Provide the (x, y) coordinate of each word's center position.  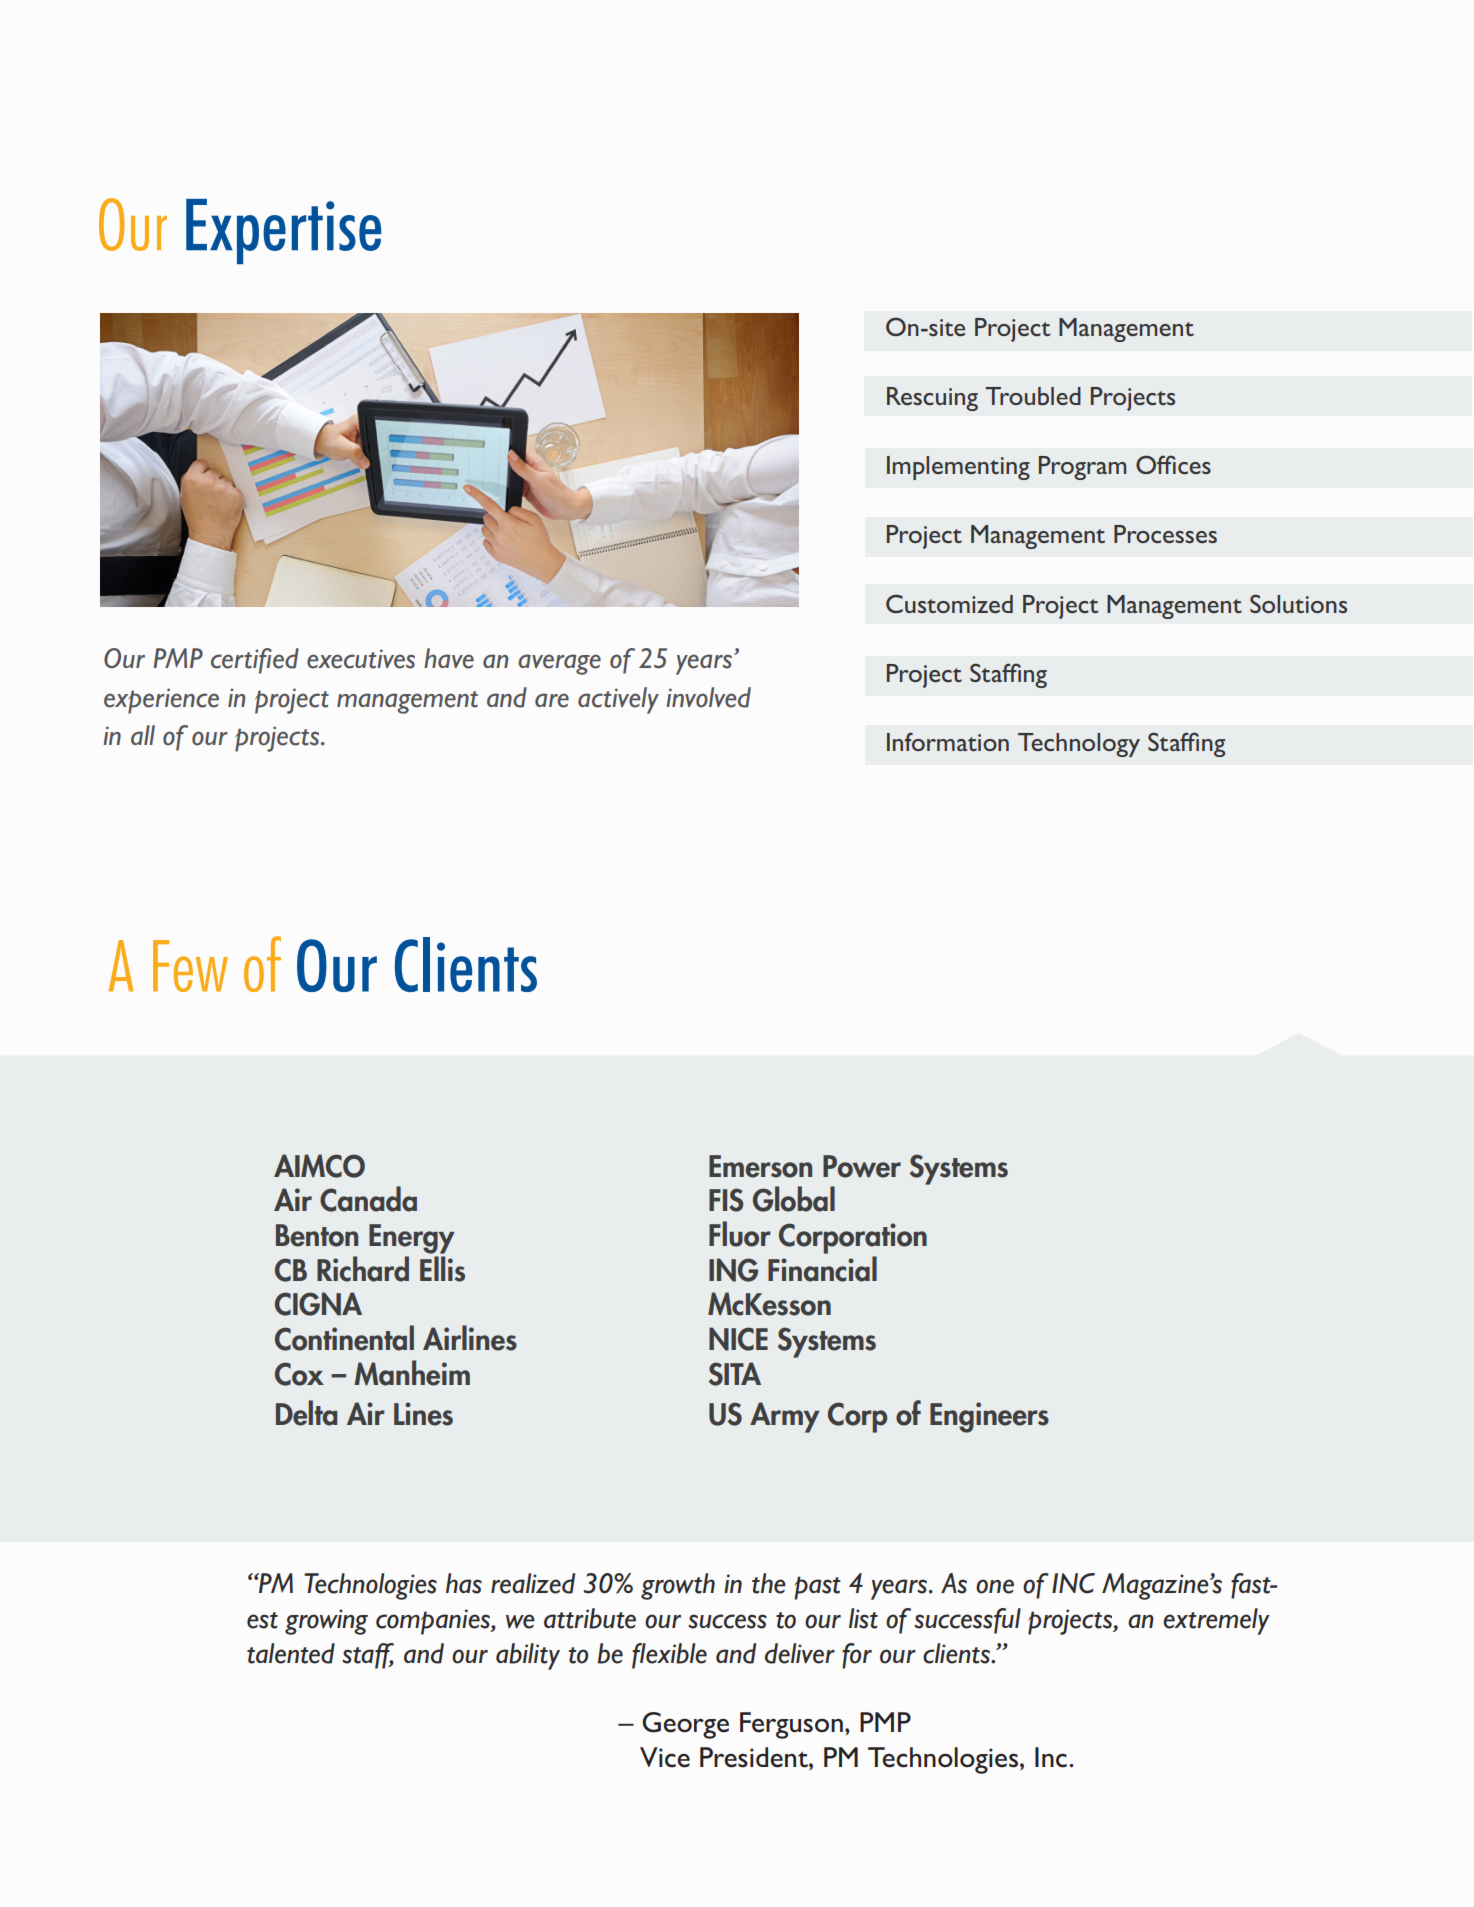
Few (190, 966)
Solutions (1298, 603)
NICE (738, 1339)
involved (708, 697)
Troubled (1033, 396)
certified (255, 661)
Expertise (283, 231)
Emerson (760, 1166)
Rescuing (932, 399)
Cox (299, 1374)
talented (291, 1653)
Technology (1079, 745)
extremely (1216, 1621)
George (685, 1725)
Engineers (989, 1417)
